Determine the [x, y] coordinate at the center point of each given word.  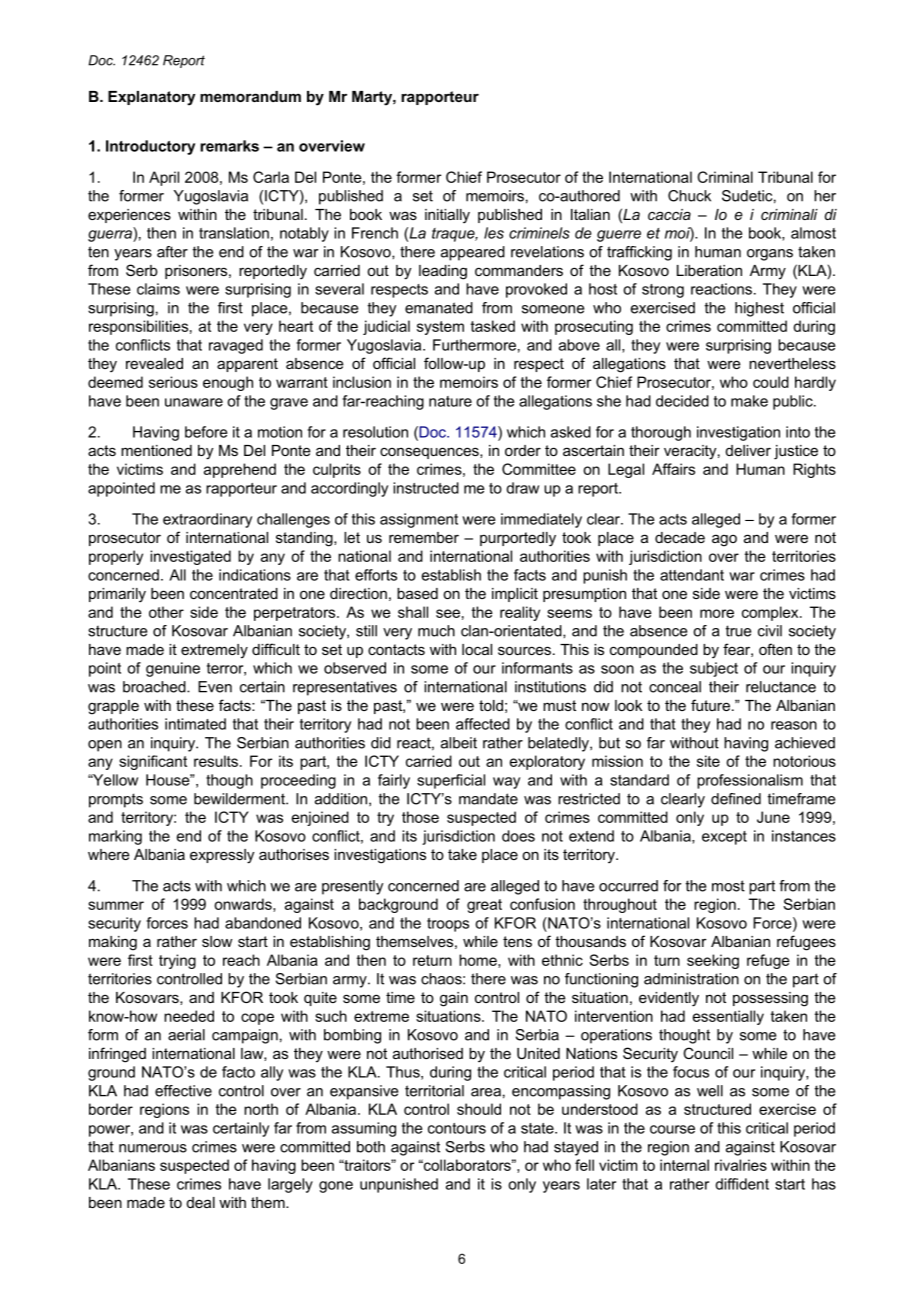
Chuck [689, 196]
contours [457, 1128]
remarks [229, 146]
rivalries [741, 1165]
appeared [473, 253]
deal [201, 1202]
